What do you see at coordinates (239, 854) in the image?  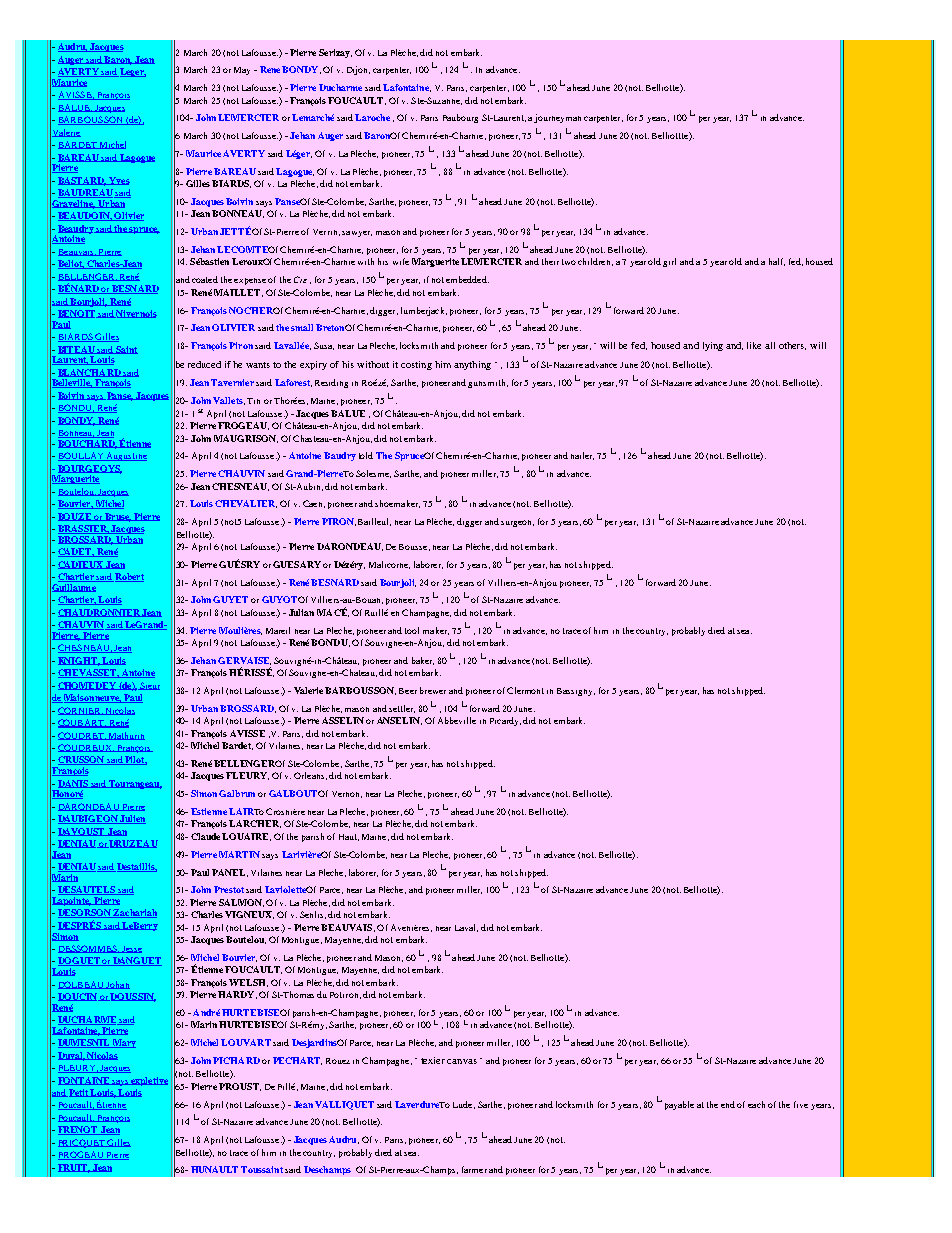 I see `MARTIN` at bounding box center [239, 854].
